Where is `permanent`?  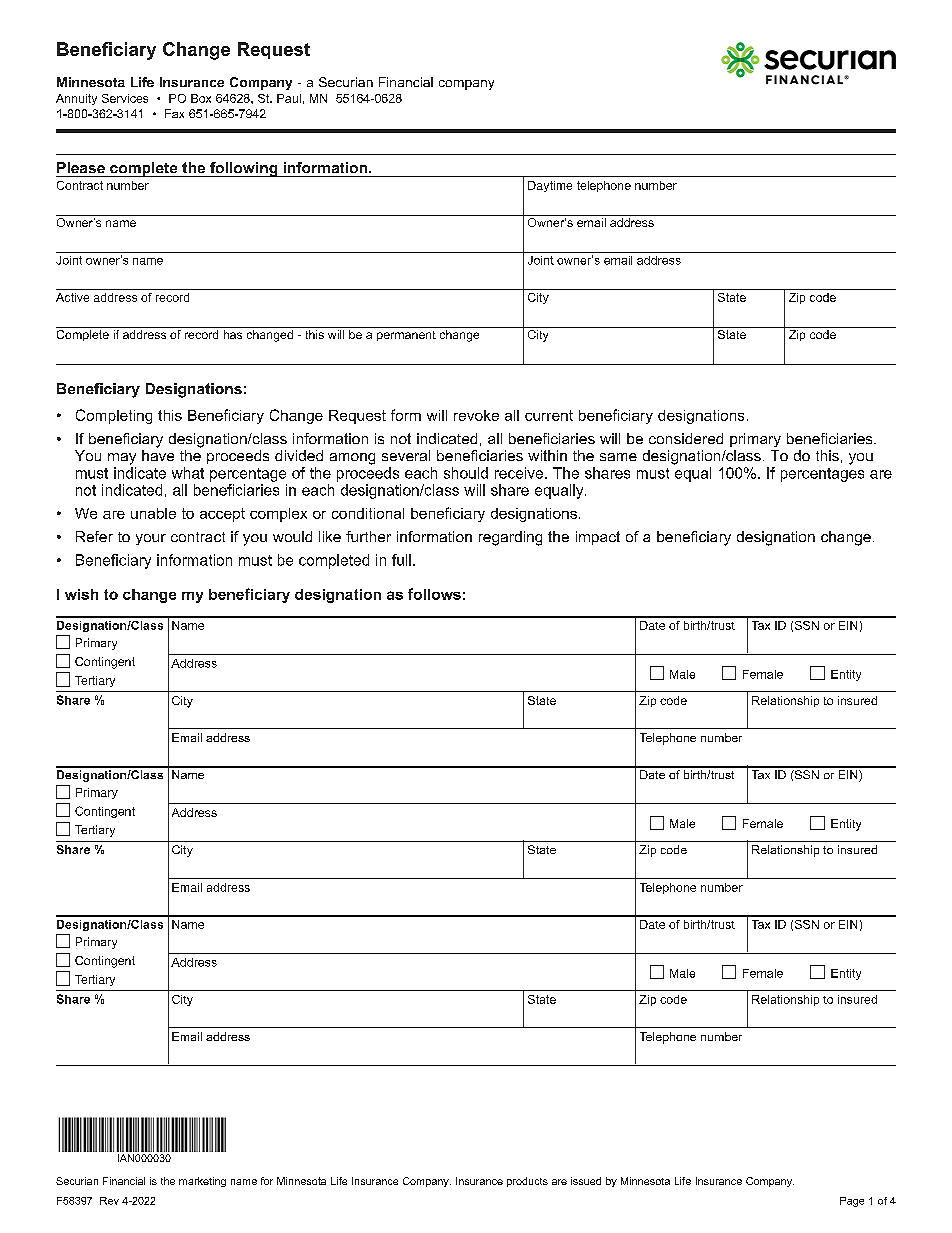
permanent is located at coordinates (406, 336).
